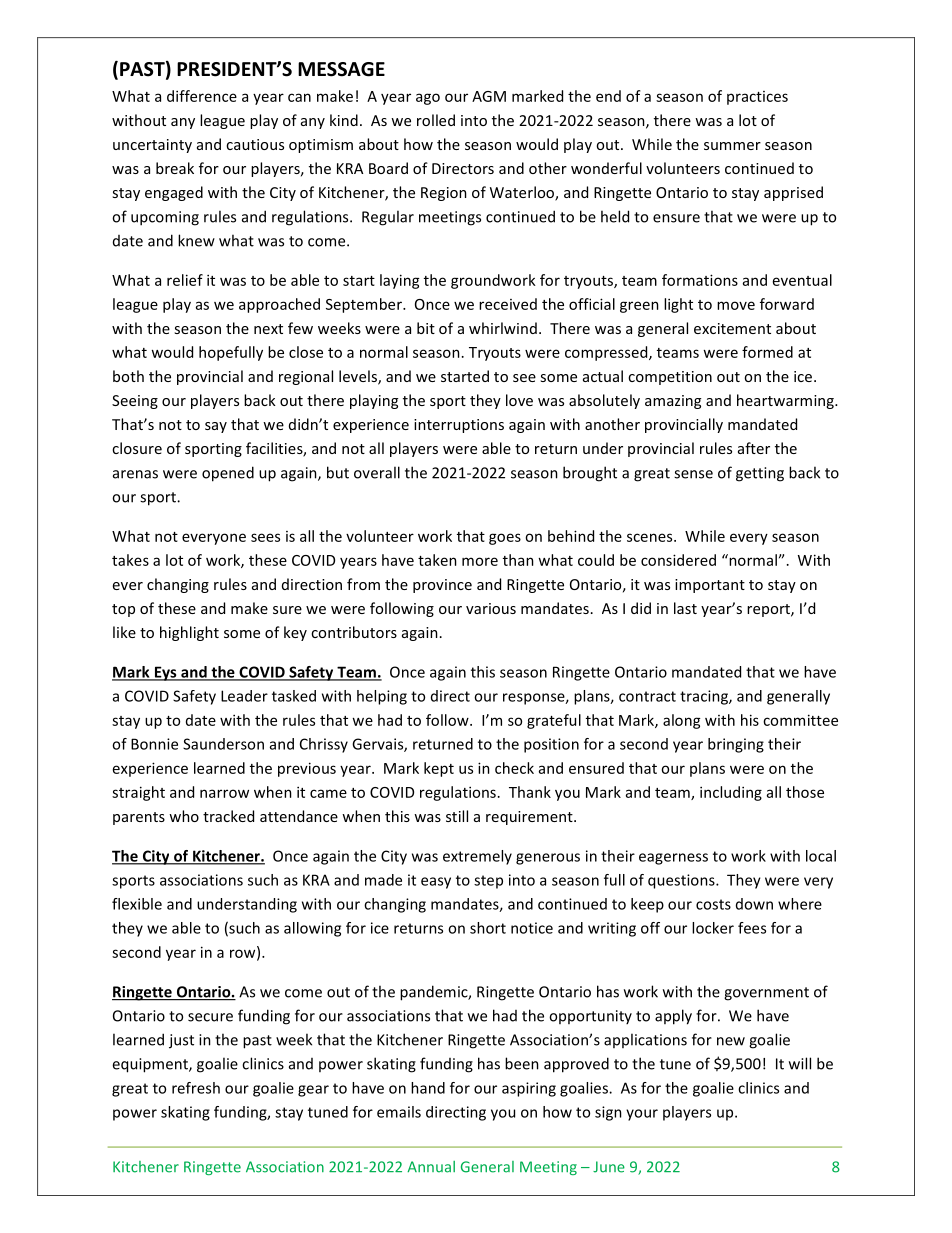 The height and width of the screenshot is (1233, 952). I want to click on important, so click(710, 586).
